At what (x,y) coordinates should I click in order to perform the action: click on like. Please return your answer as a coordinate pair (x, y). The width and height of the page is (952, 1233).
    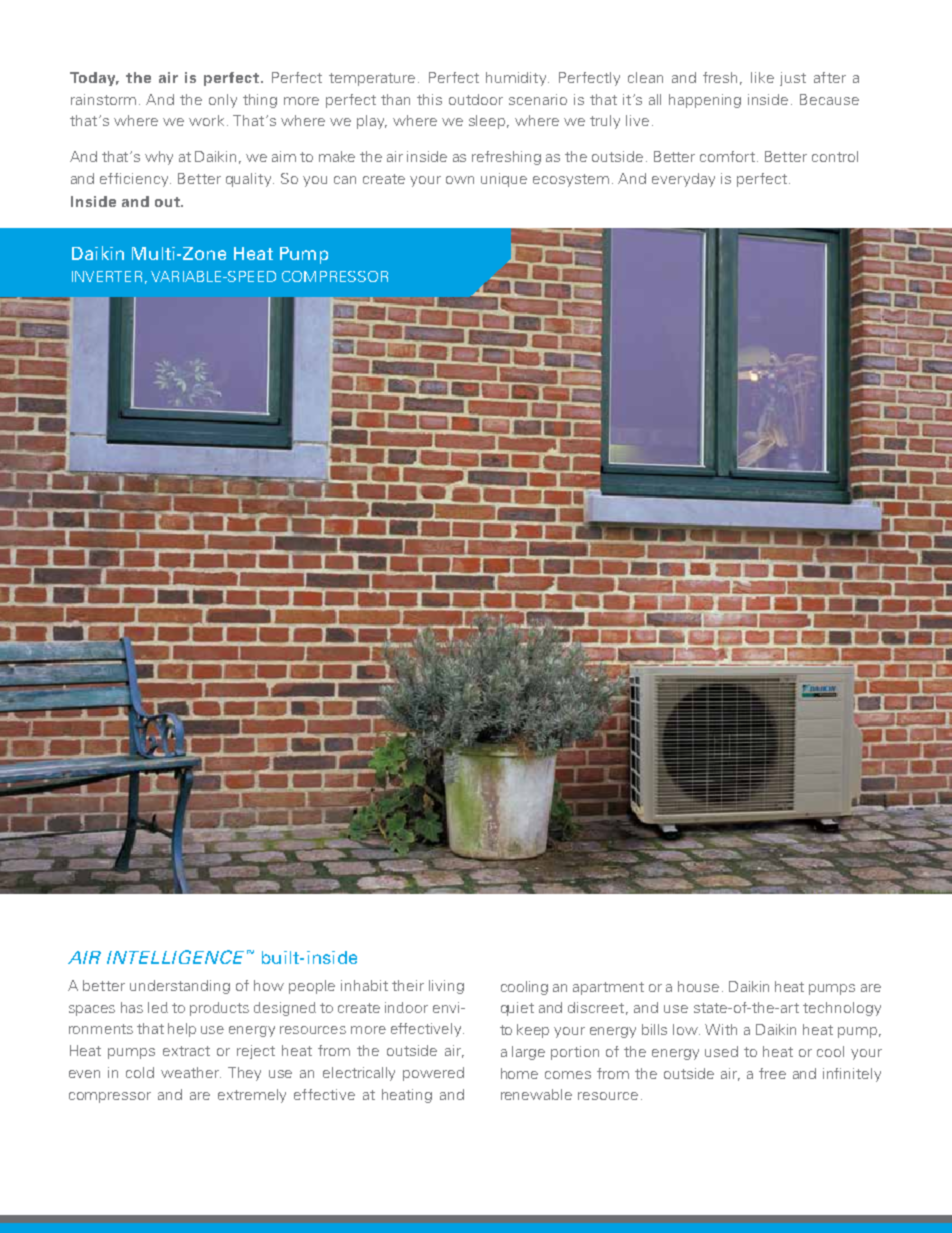
    Looking at the image, I should click on (762, 77).
